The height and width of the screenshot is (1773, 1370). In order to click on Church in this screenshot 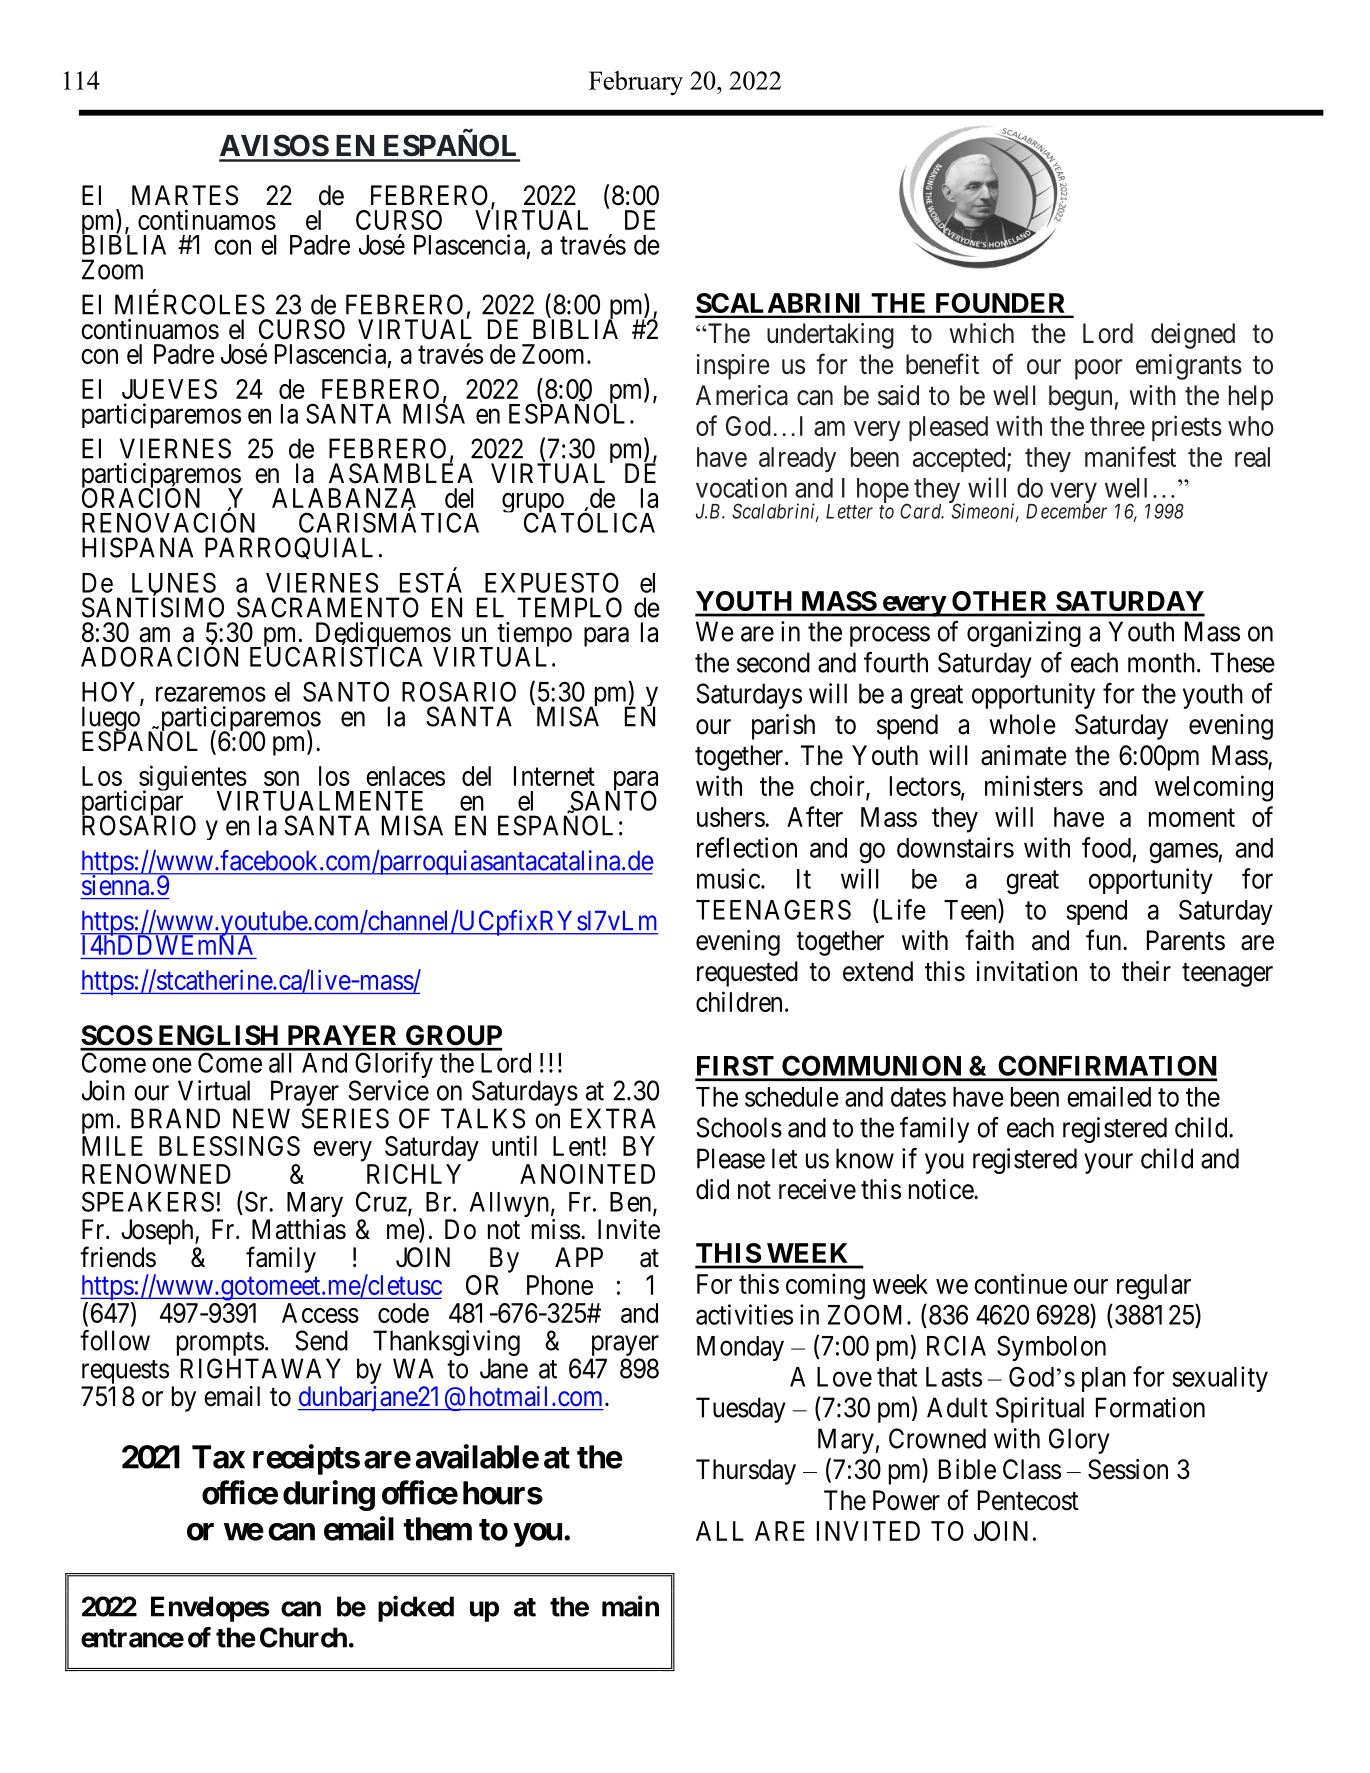, I will do `click(303, 1637)`.
